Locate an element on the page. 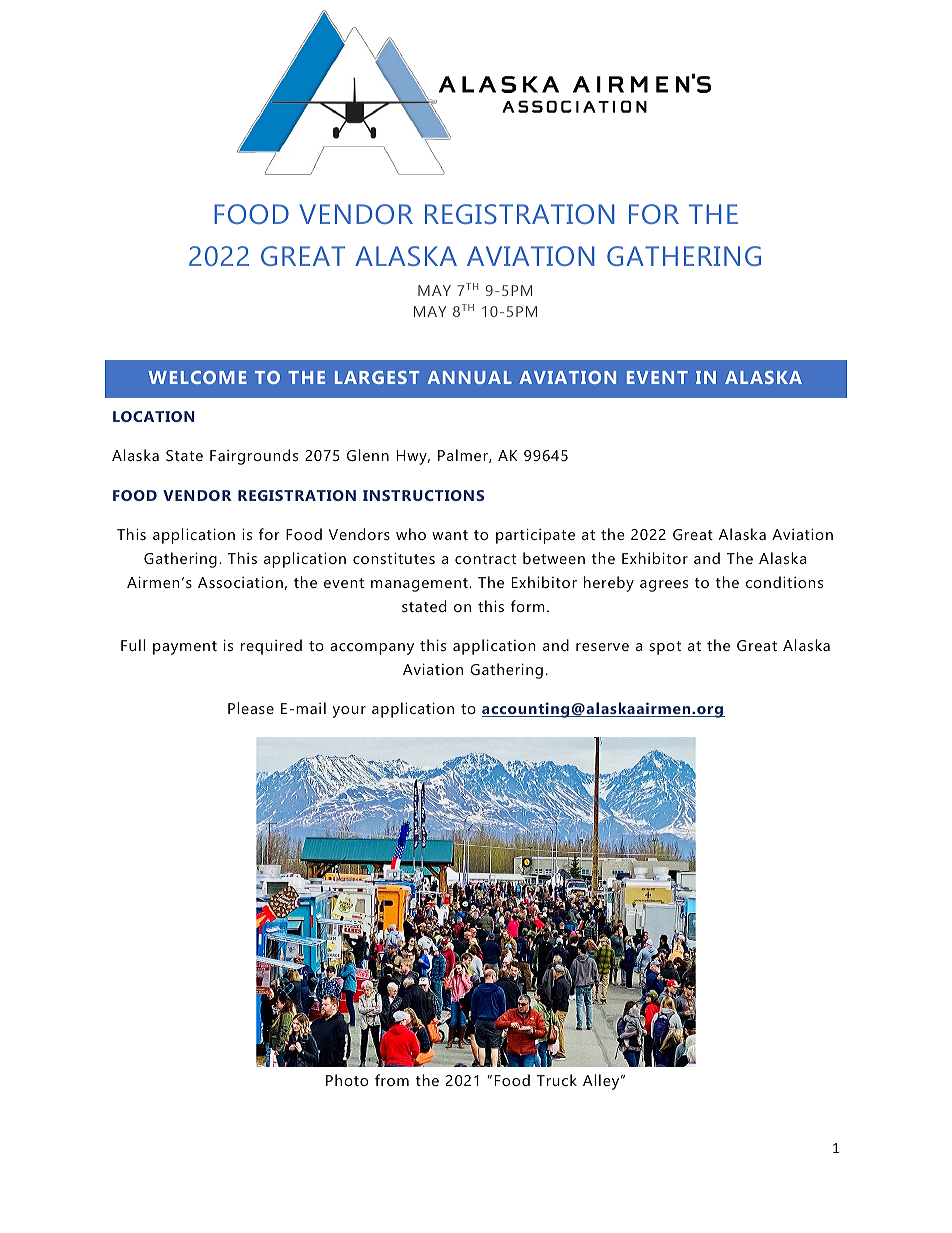 The height and width of the page is (1233, 952). Please is located at coordinates (251, 708).
